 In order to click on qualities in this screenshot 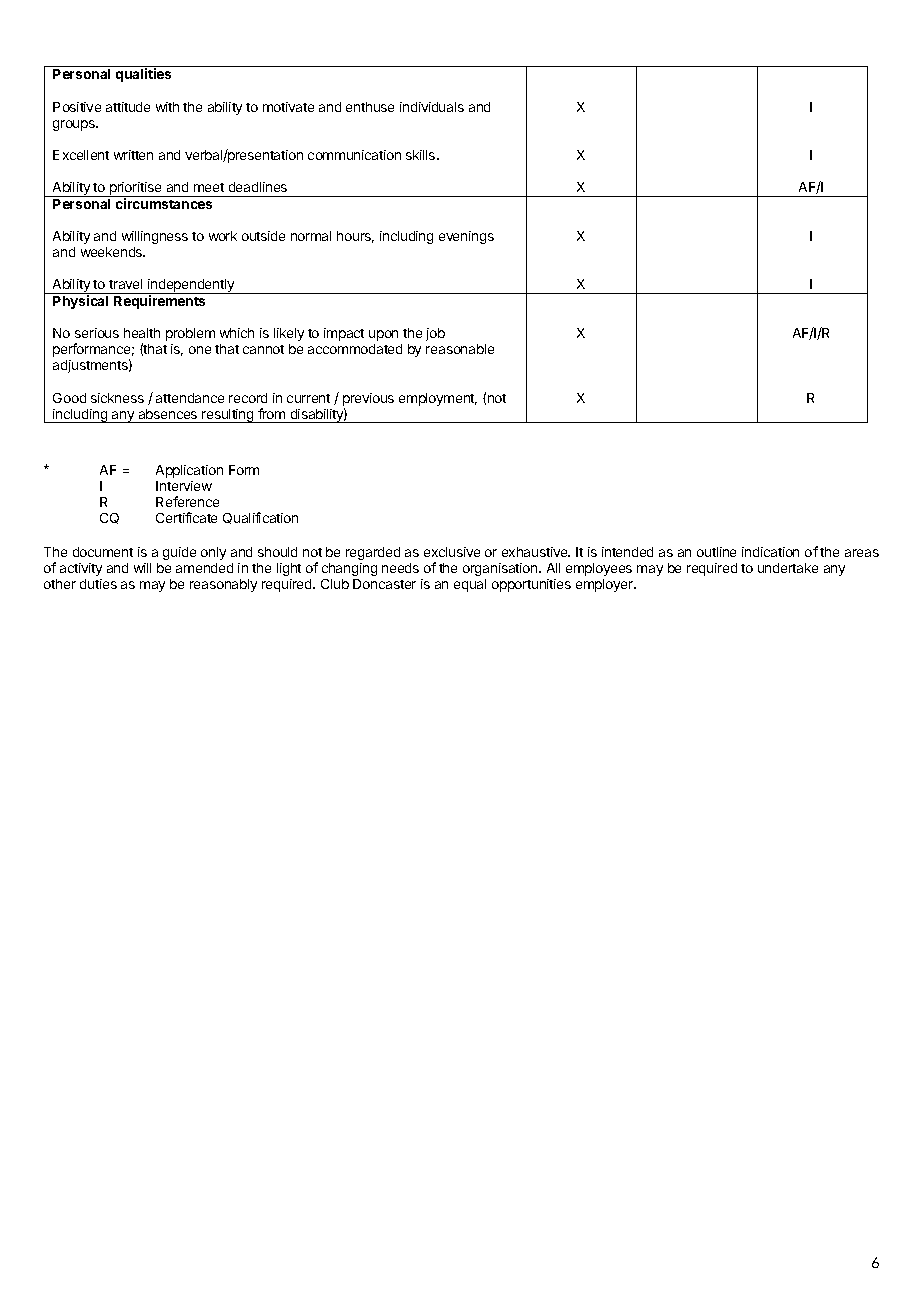, I will do `click(143, 75)`.
